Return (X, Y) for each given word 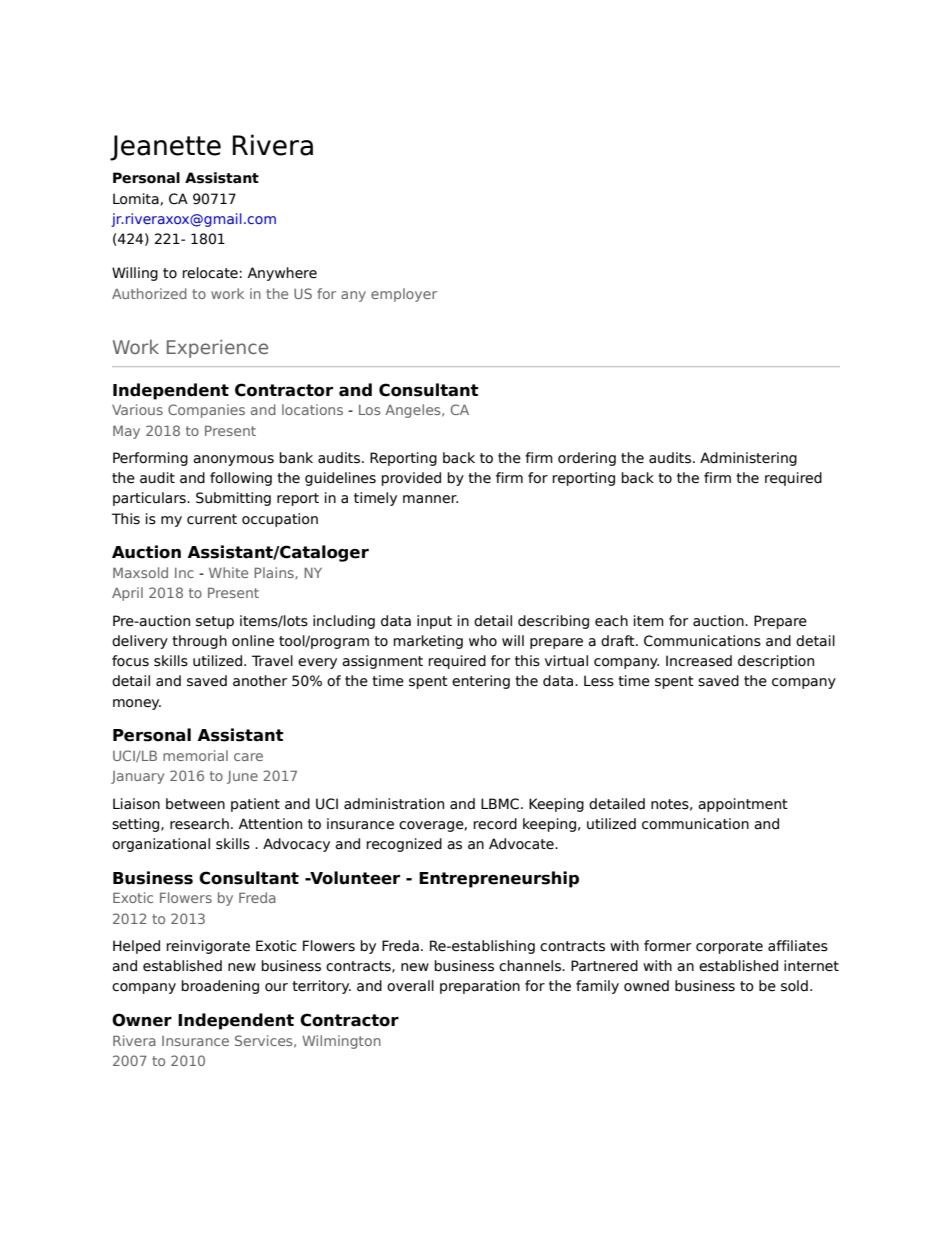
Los (369, 410)
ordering (587, 459)
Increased (699, 661)
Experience (217, 349)
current (212, 519)
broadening (220, 987)
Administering (748, 459)
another (260, 681)
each (611, 621)
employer (404, 295)
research (199, 824)
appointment (743, 805)
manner (430, 499)
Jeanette (165, 148)
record (495, 824)
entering (481, 682)
